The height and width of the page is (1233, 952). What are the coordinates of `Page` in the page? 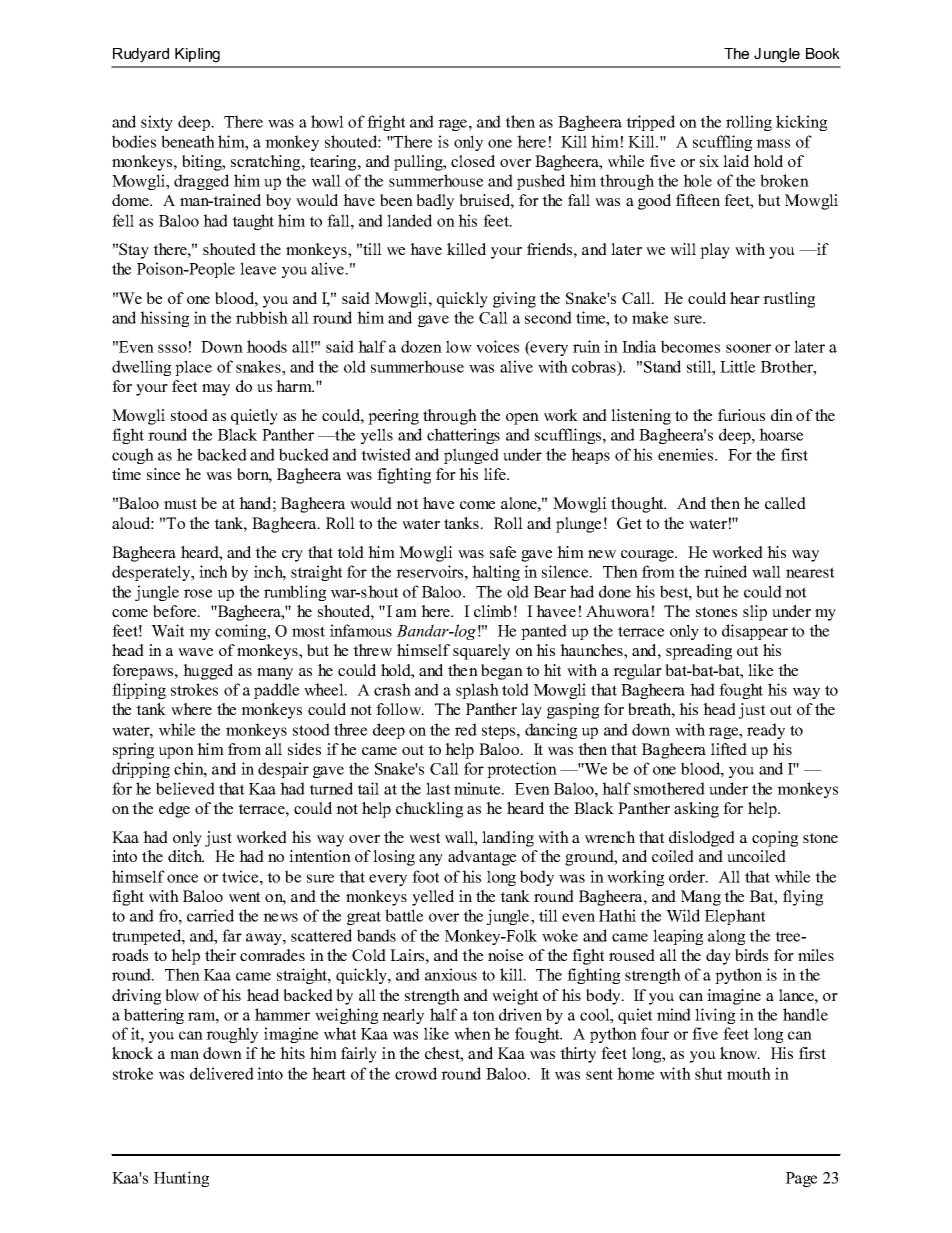 It's located at (801, 1179).
